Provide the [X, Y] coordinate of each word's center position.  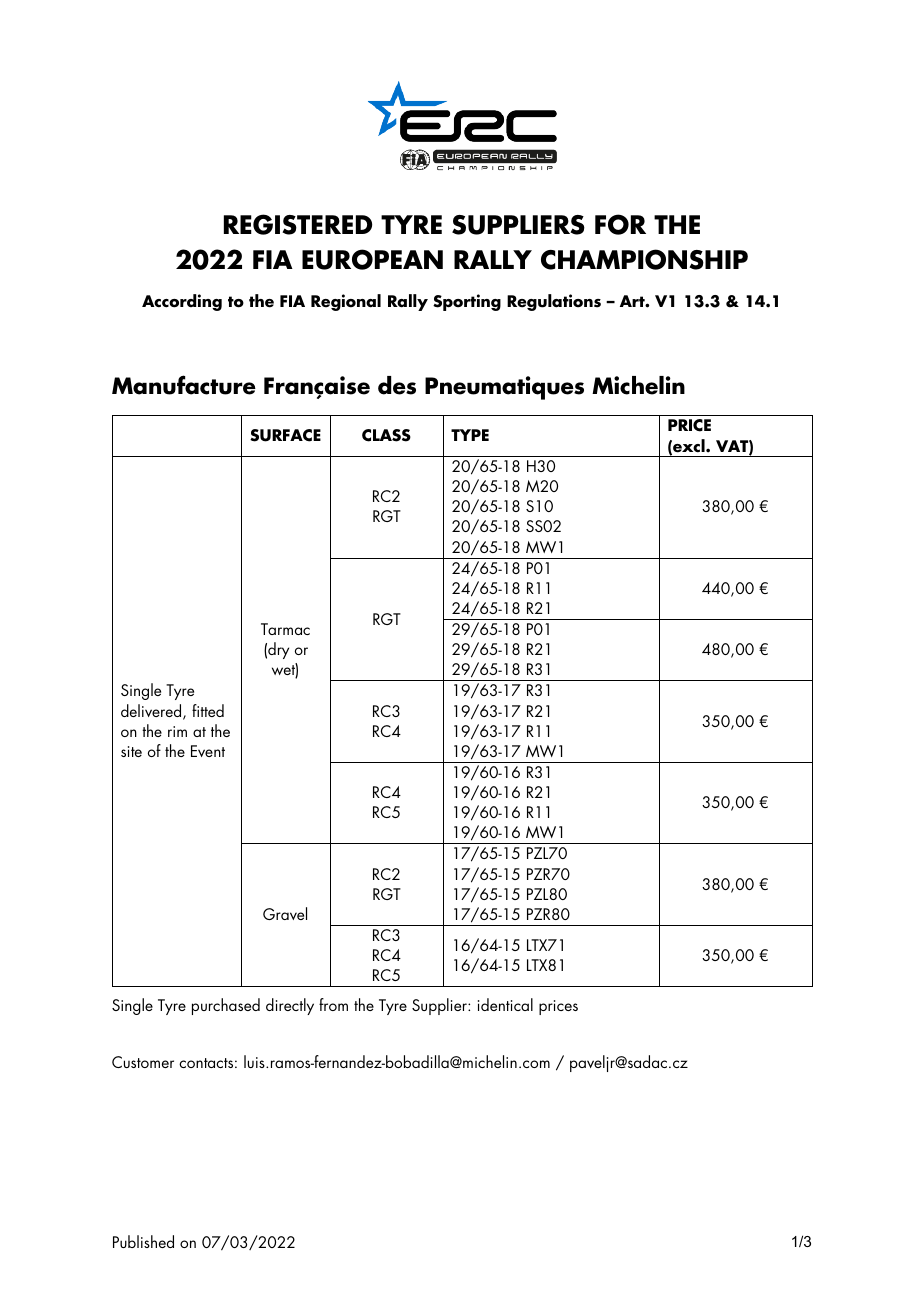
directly [290, 1006]
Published [143, 1241]
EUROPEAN [372, 259]
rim [177, 731]
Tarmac [285, 629]
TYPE [470, 435]
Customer [143, 1062]
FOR [620, 224]
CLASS [386, 435]
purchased [226, 1006]
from [333, 1004]
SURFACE [285, 435]
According [182, 302]
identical [505, 1004]
